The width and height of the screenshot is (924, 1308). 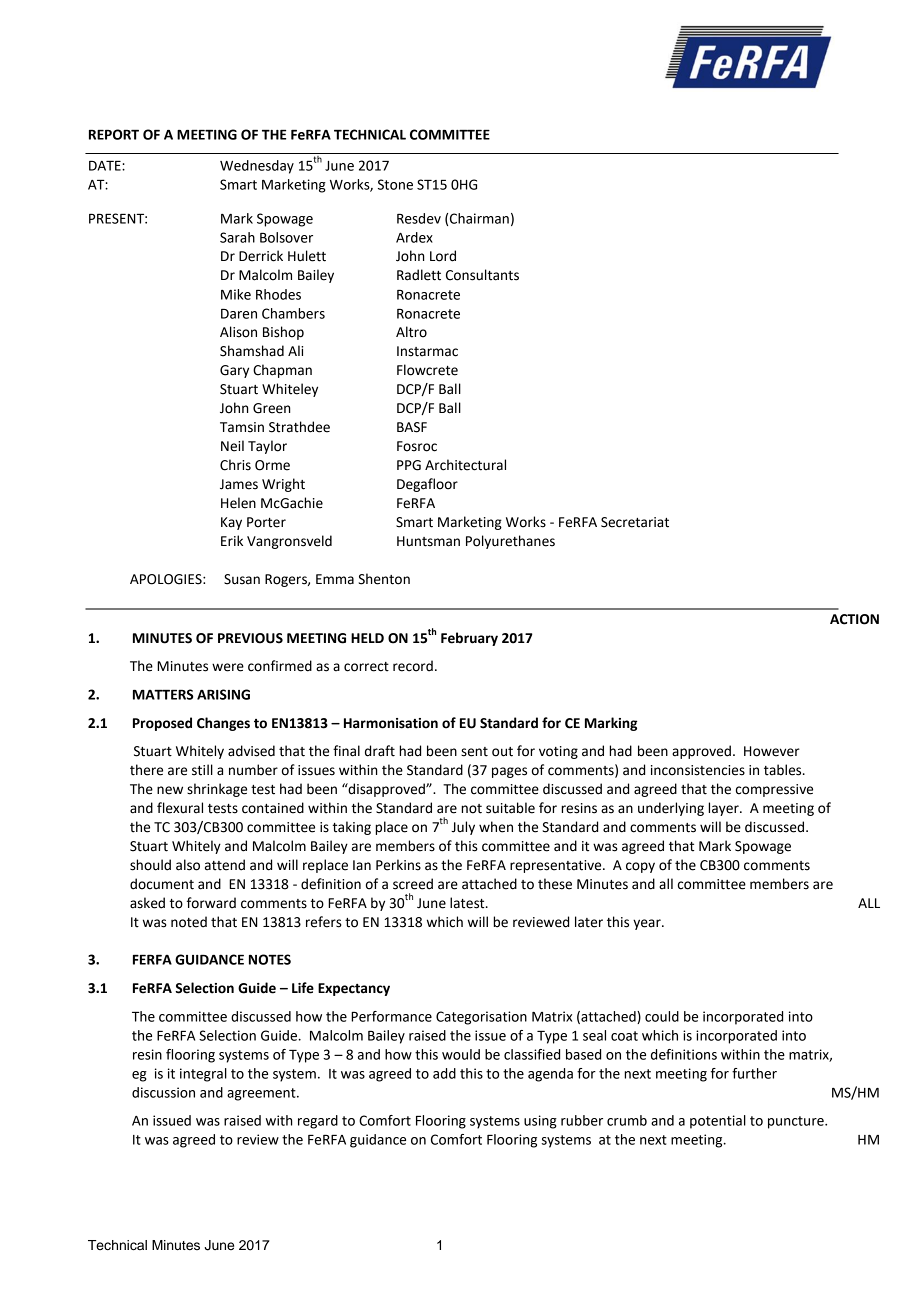 What do you see at coordinates (202, 770) in the screenshot?
I see `still` at bounding box center [202, 770].
